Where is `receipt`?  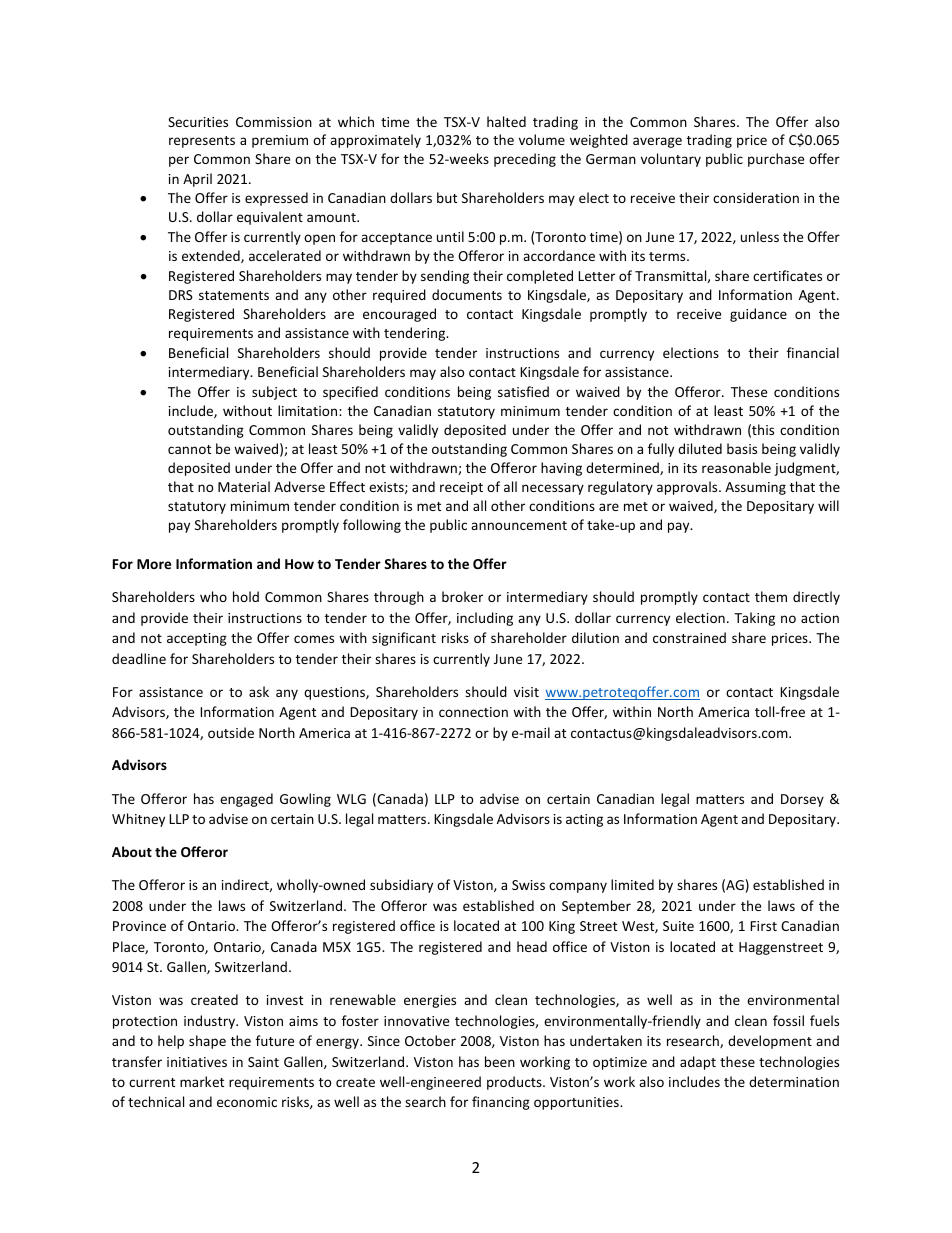 receipt is located at coordinates (461, 488).
